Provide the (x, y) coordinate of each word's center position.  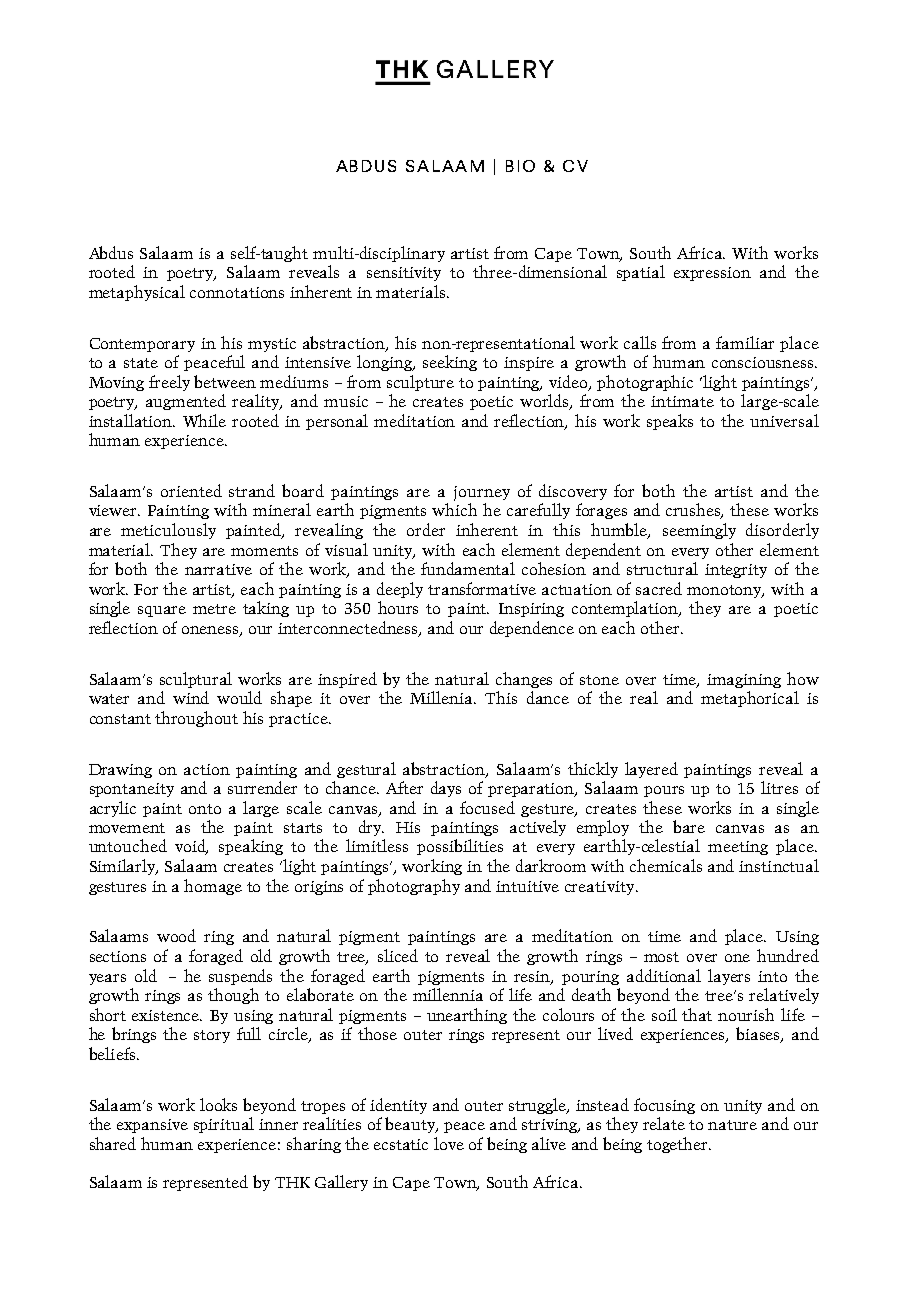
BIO (520, 166)
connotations (237, 292)
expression (712, 274)
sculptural (196, 680)
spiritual (224, 1125)
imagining (744, 681)
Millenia (443, 697)
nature (732, 1125)
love (449, 1143)
